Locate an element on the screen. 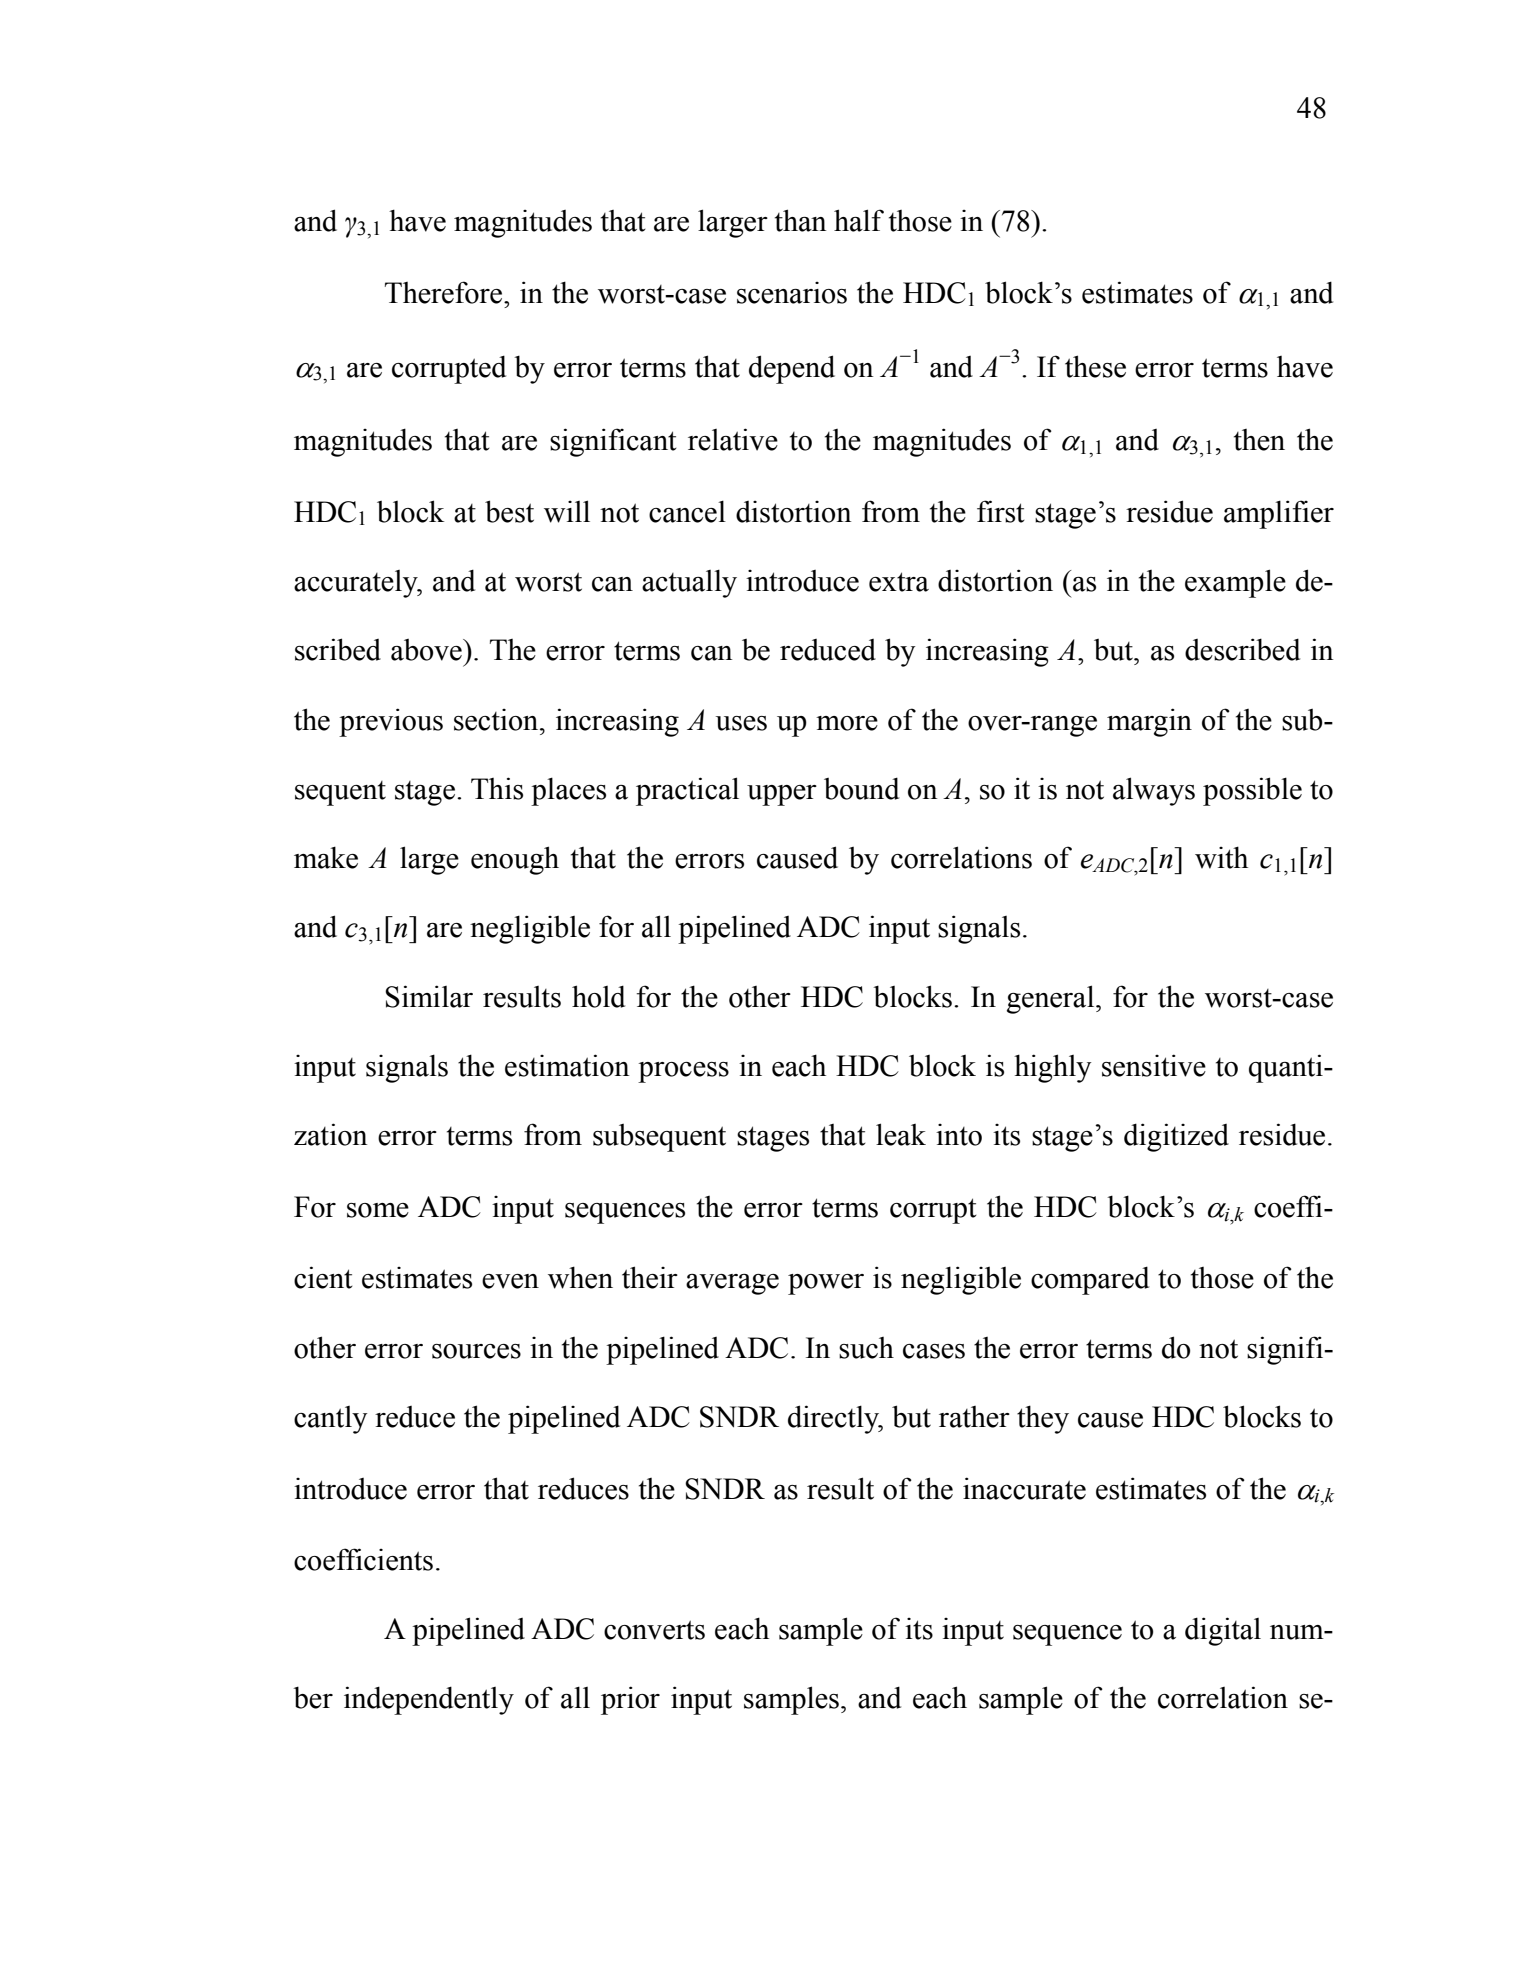 This screenshot has width=1537, height=1988. prior is located at coordinates (630, 1700).
